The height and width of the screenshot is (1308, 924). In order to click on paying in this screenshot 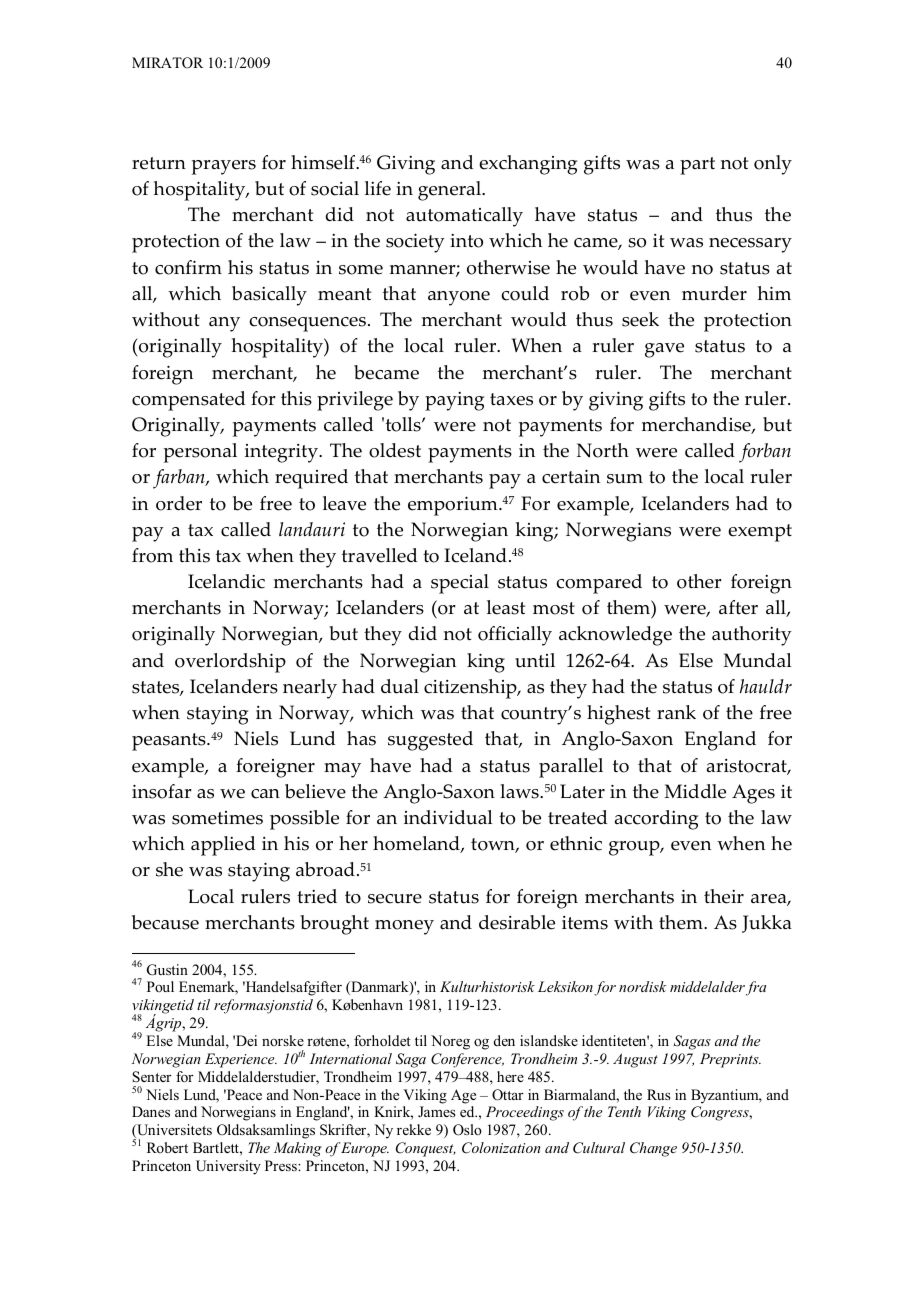, I will do `click(454, 401)`.
